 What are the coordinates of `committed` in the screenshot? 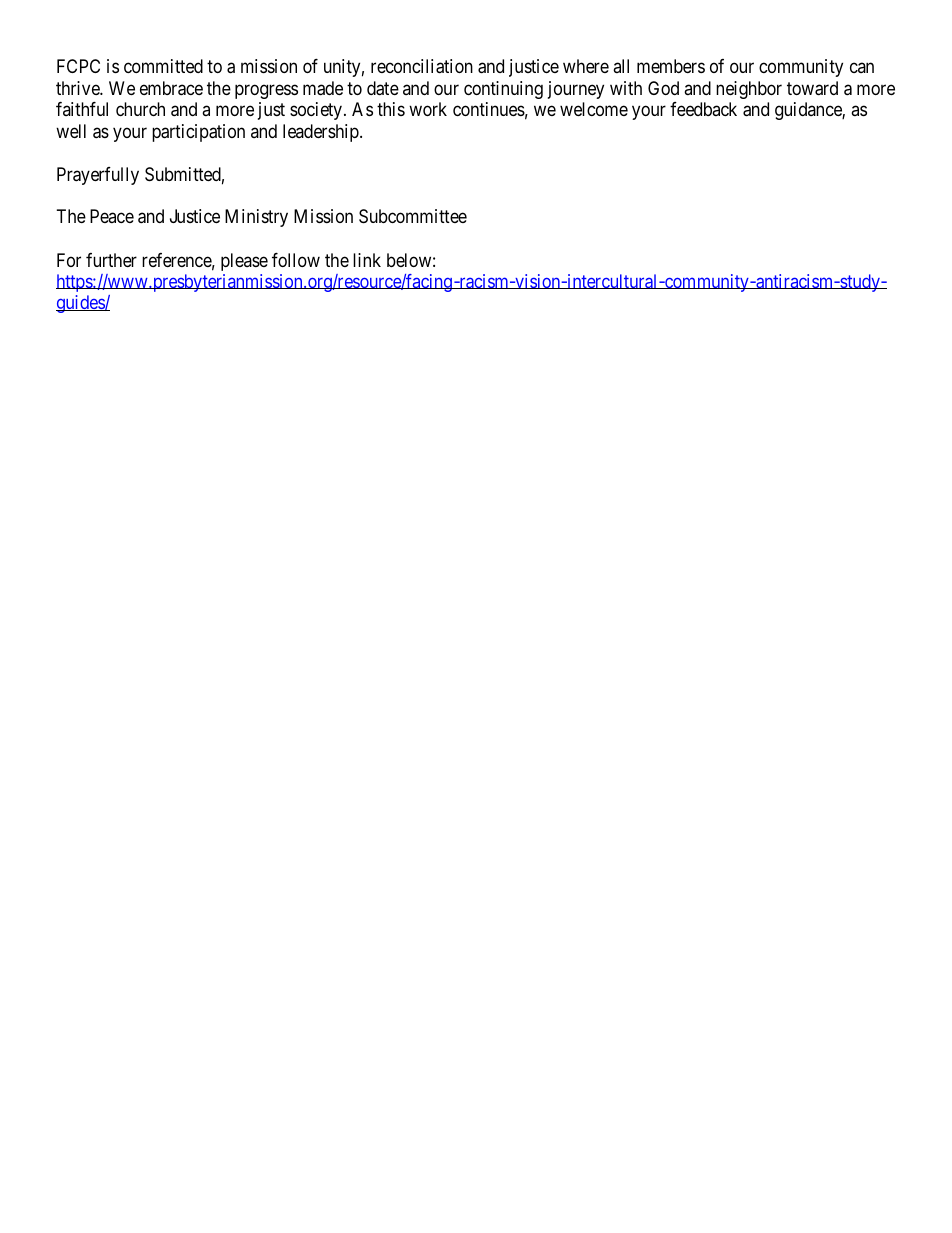 It's located at (163, 66).
